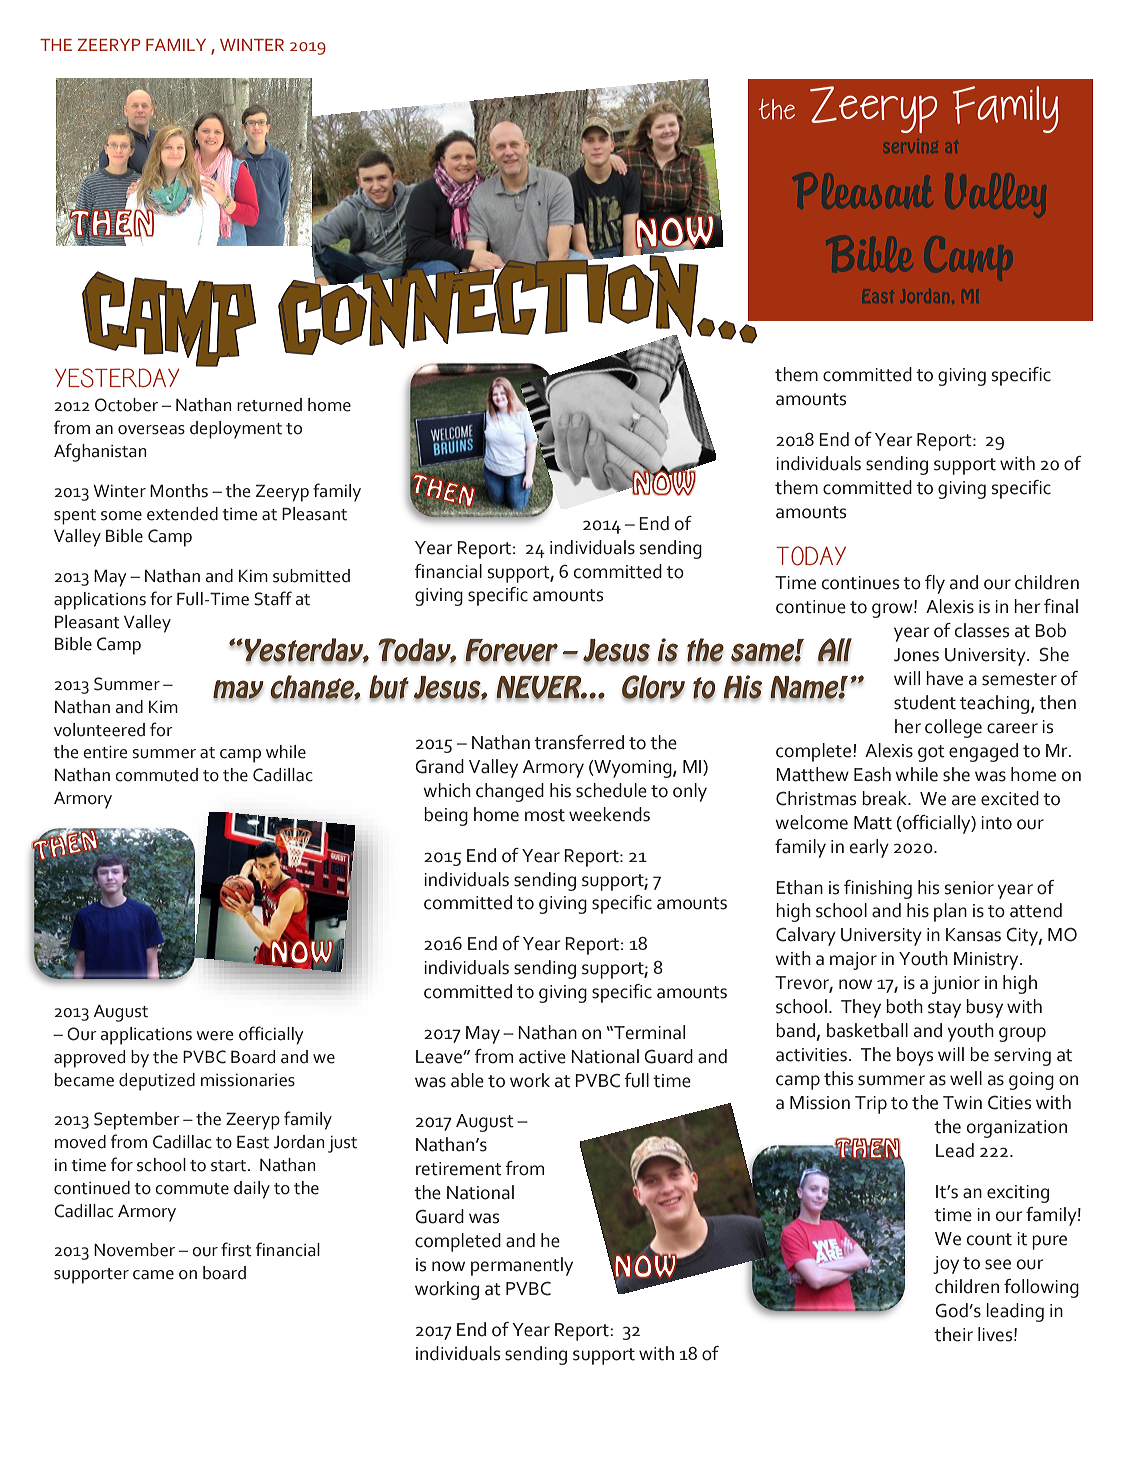 The width and height of the page is (1143, 1479). Describe the element at coordinates (151, 430) in the page. I see `overseas` at that location.
